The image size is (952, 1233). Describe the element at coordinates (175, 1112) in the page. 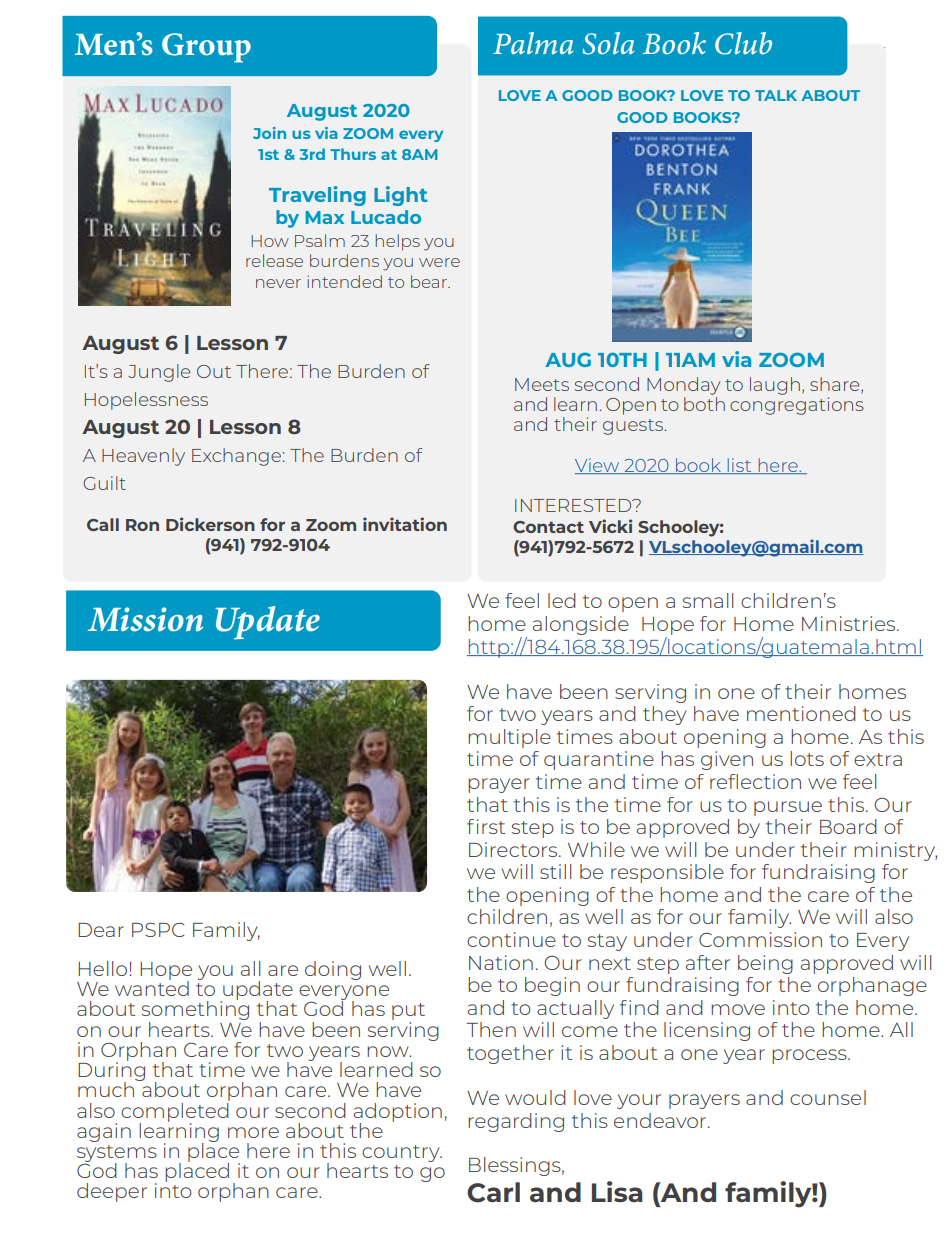

I see `completed` at that location.
